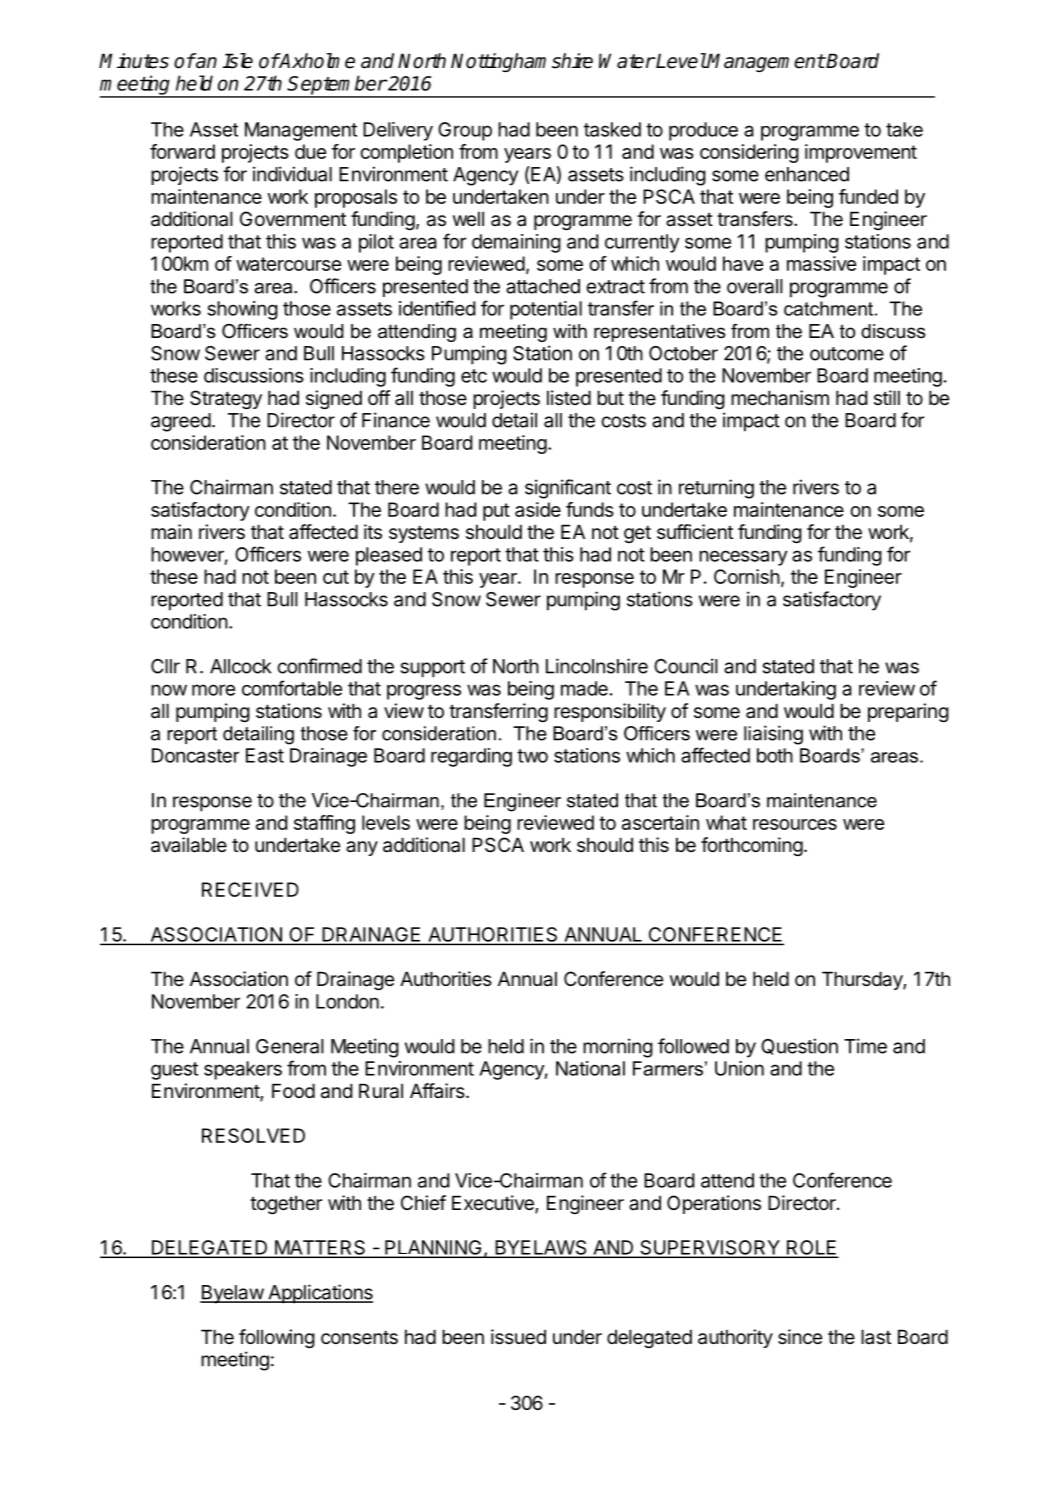  I want to click on improvement, so click(861, 153).
